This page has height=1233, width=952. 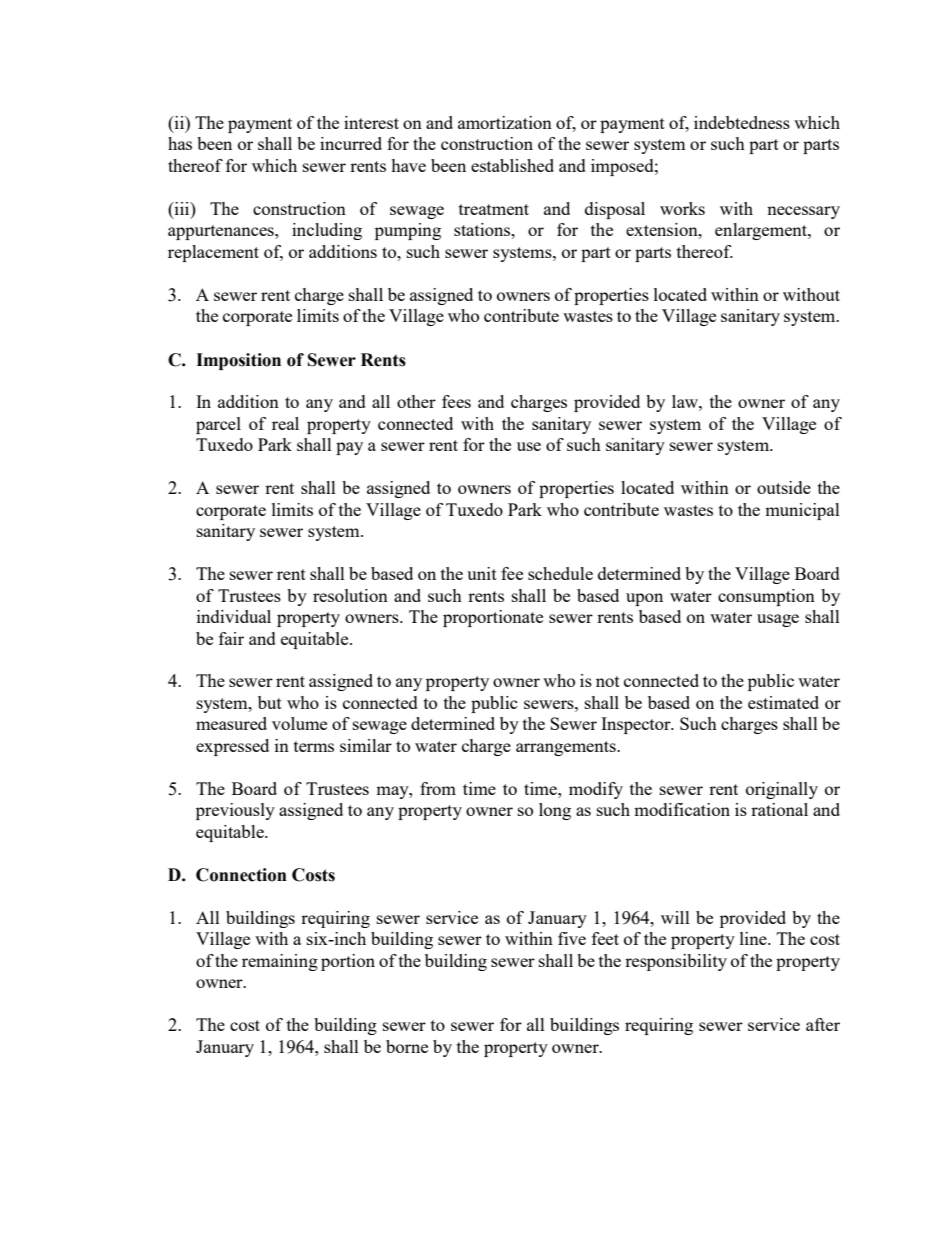 What do you see at coordinates (766, 597) in the page?
I see `consumption` at bounding box center [766, 597].
